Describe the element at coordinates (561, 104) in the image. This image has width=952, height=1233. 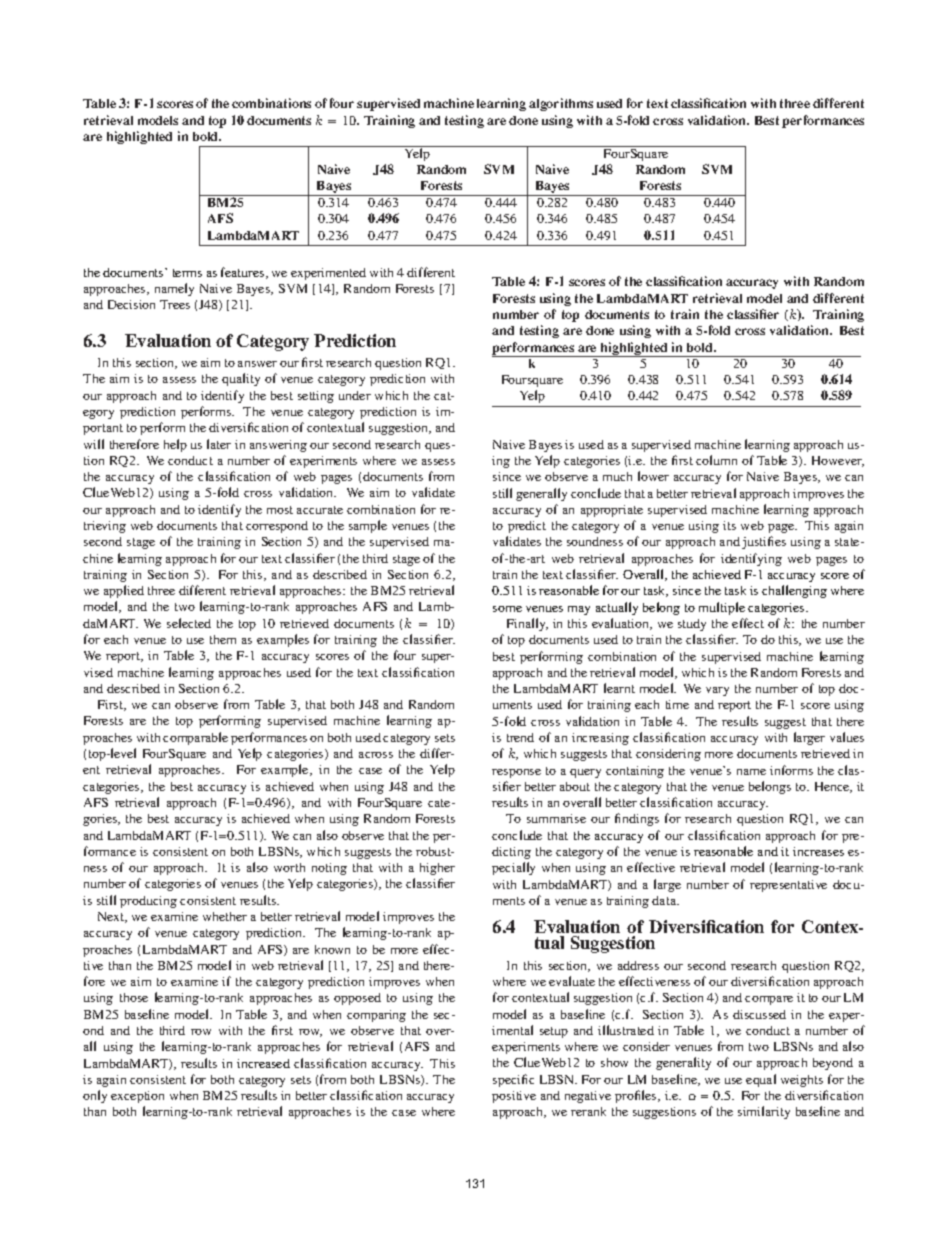
I see `algorithms` at that location.
